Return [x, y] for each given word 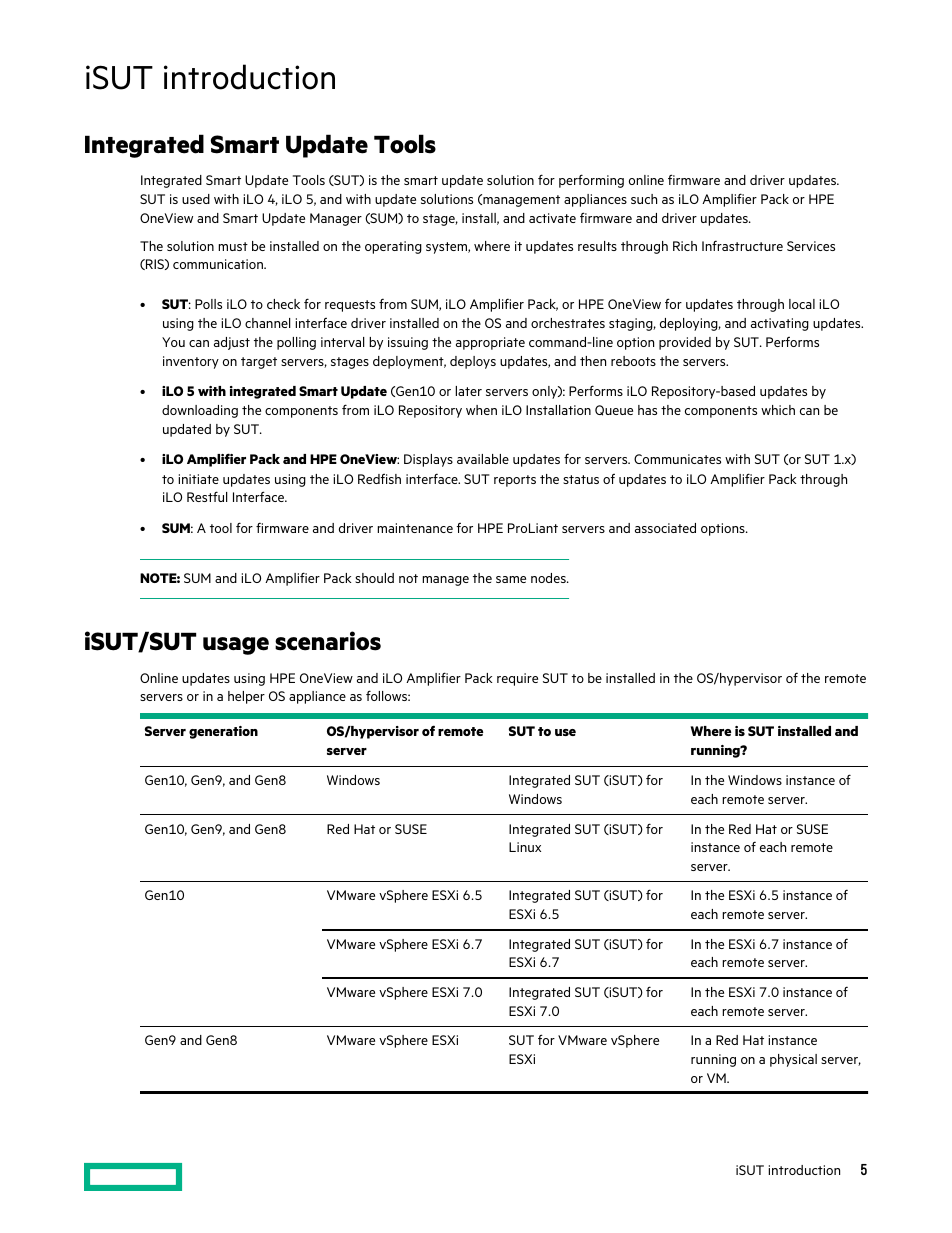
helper [246, 697]
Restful [207, 496]
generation [223, 732]
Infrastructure [742, 245]
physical [793, 1060]
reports [515, 481]
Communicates [677, 459]
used [196, 199]
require [517, 679]
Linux [525, 847]
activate [552, 218]
